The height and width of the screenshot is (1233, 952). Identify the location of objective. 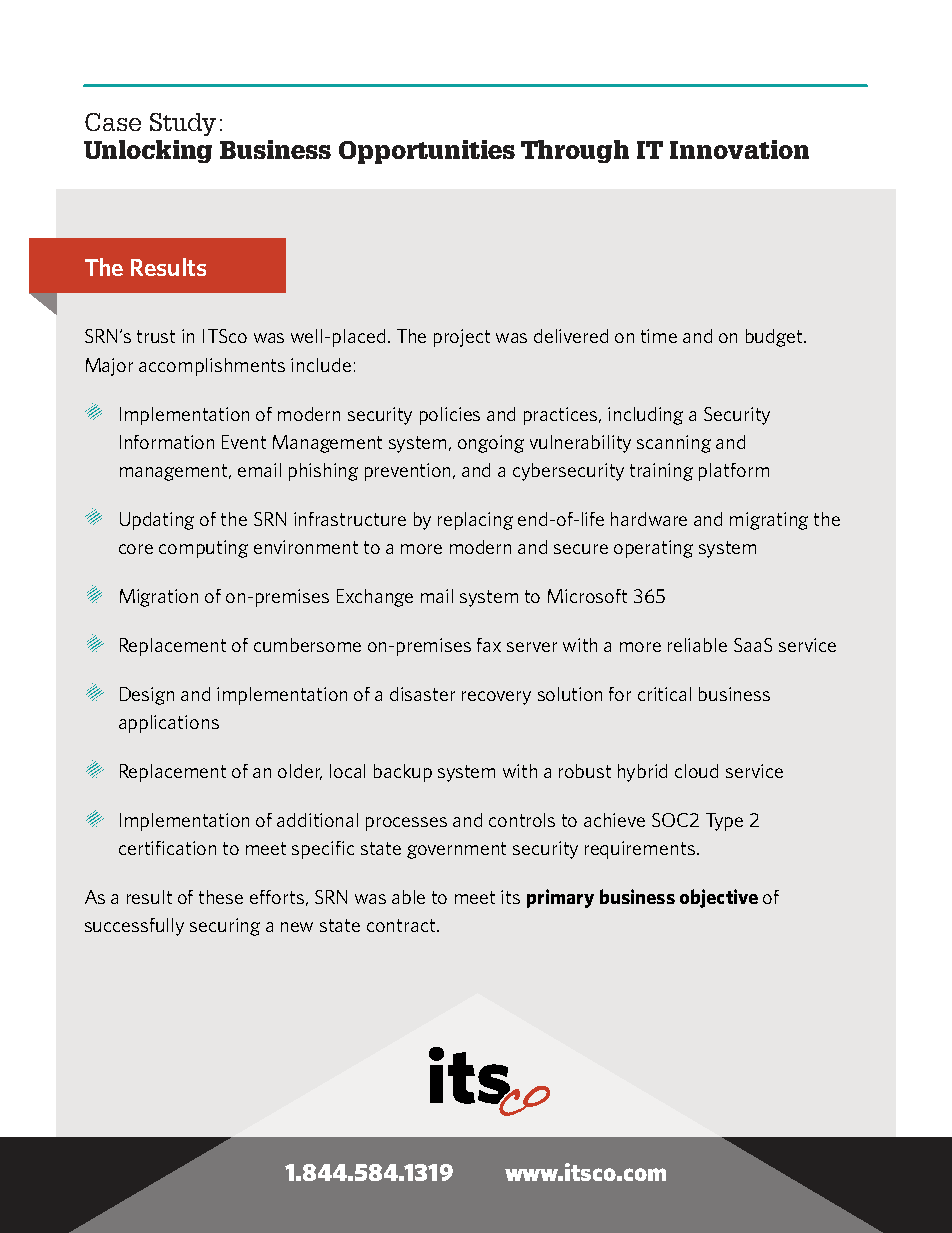
(719, 898).
